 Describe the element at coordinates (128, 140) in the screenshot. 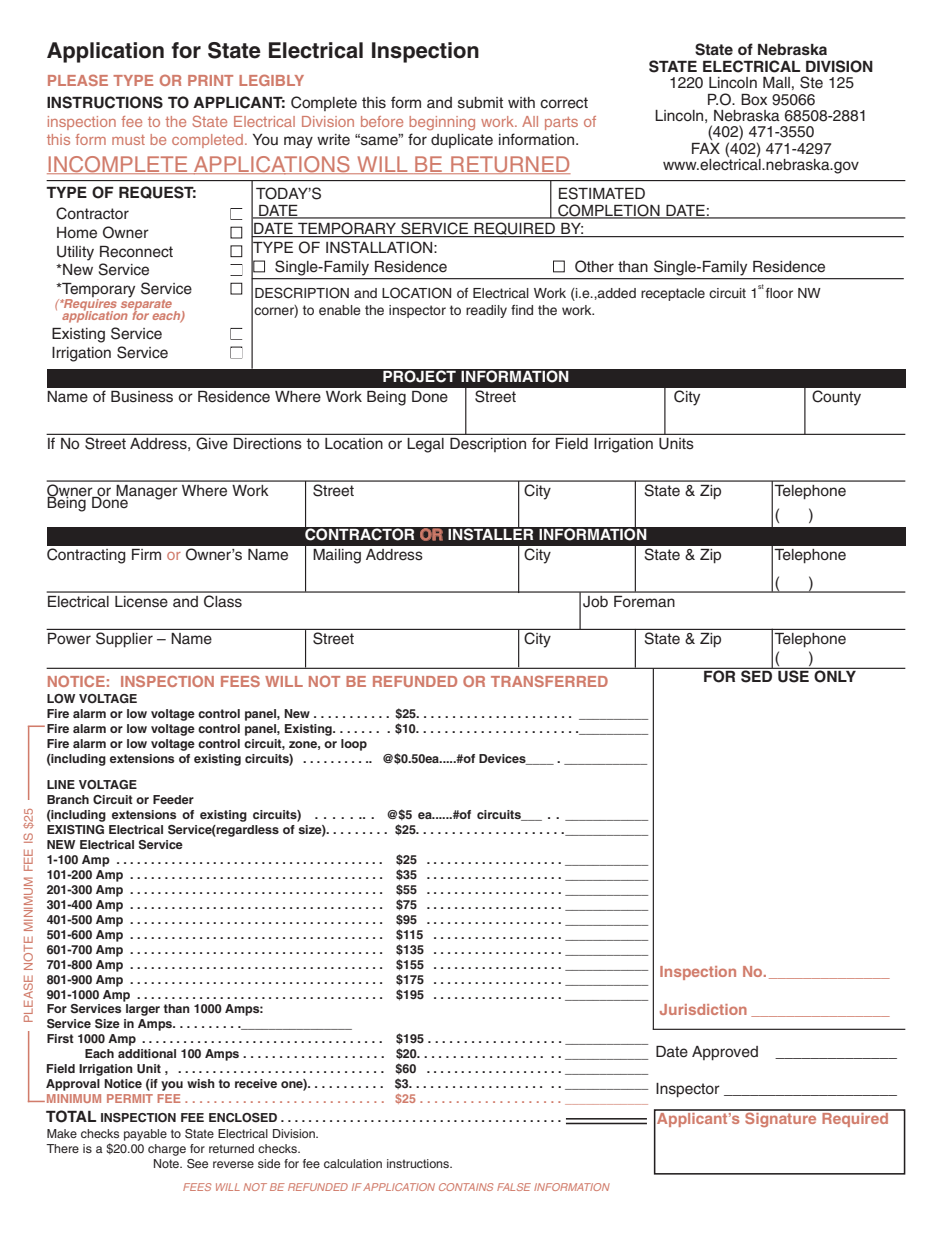

I see `must` at that location.
